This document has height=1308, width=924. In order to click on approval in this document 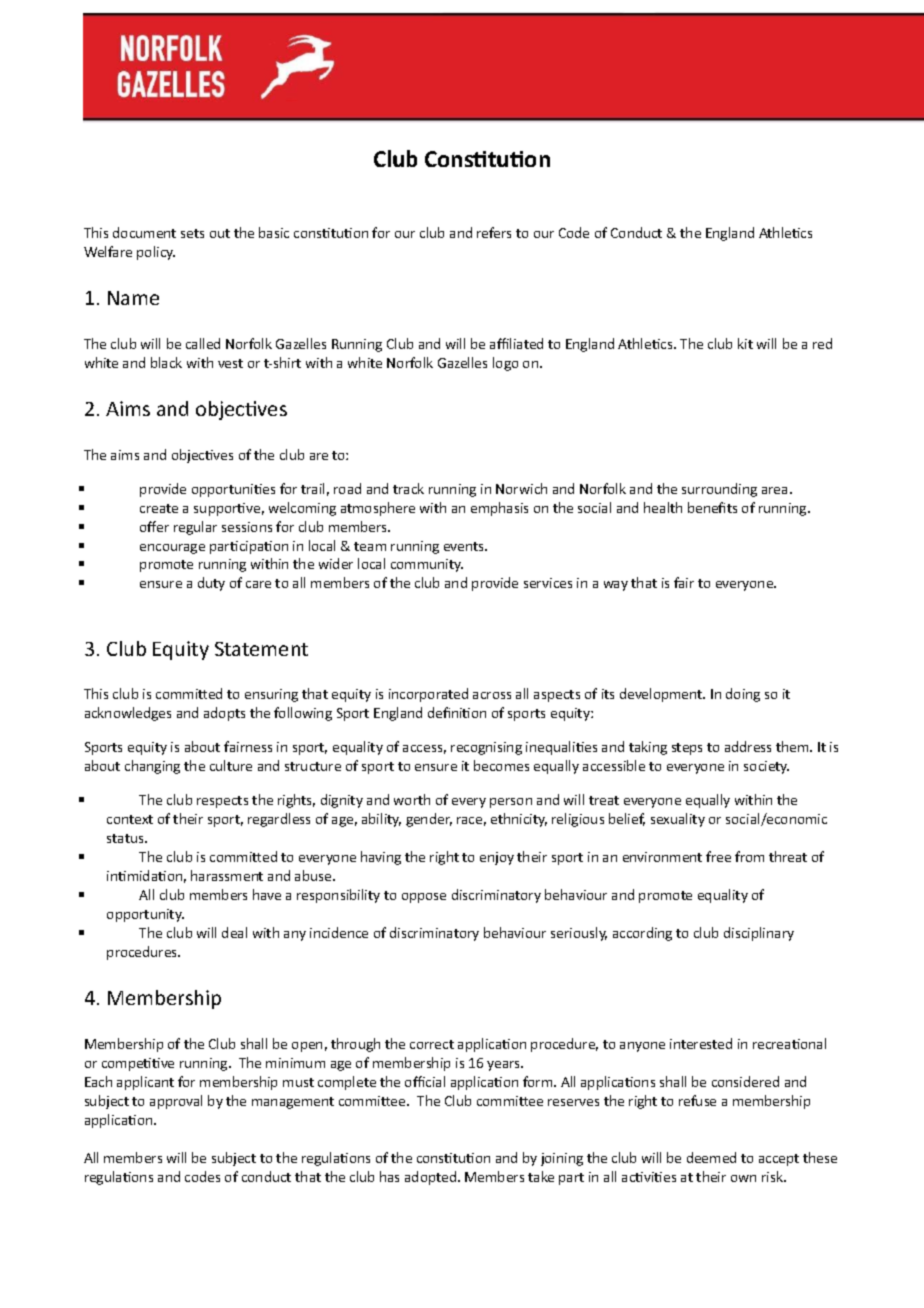, I will do `click(176, 1102)`.
